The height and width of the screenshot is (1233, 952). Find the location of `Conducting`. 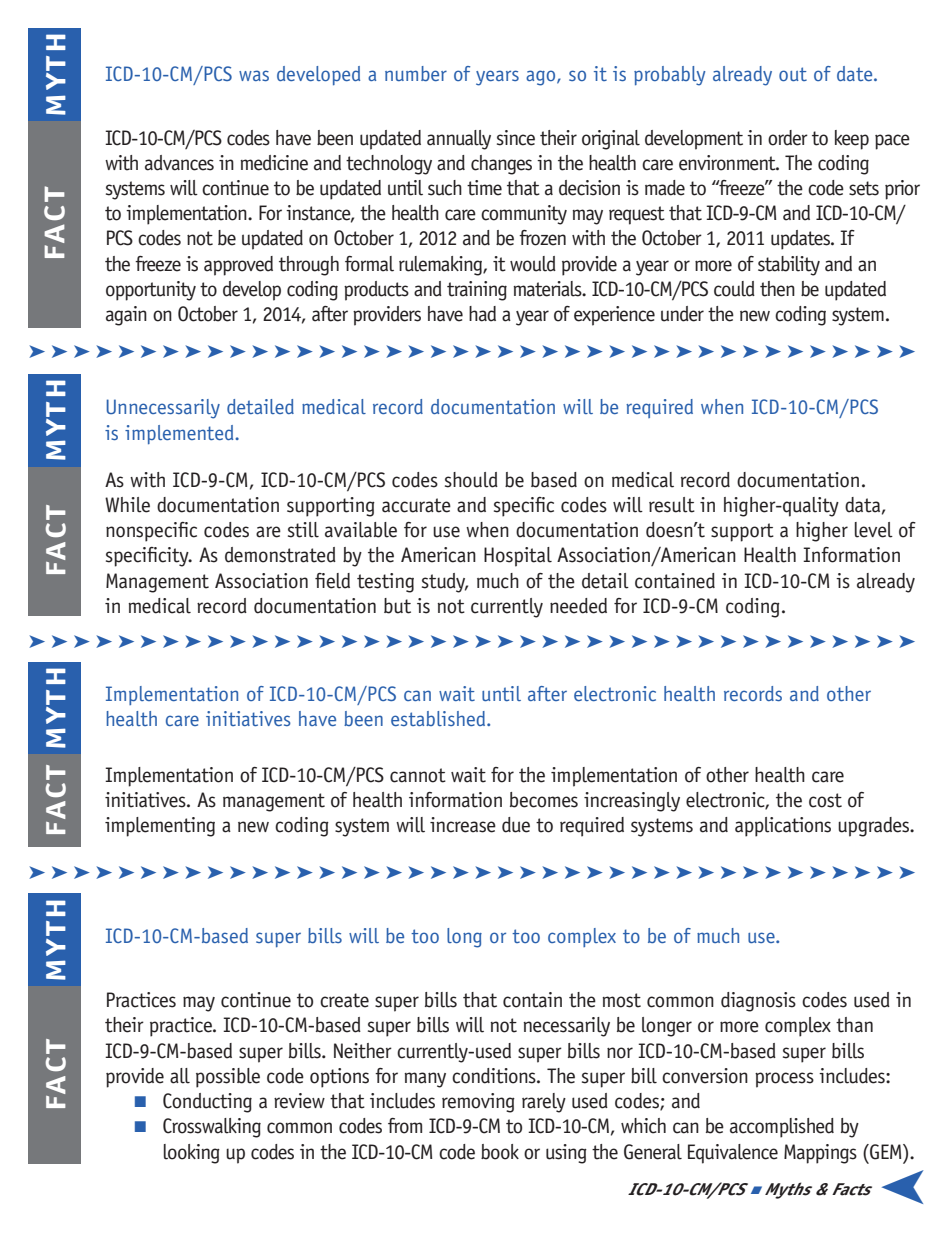

Conducting is located at coordinates (207, 1103).
